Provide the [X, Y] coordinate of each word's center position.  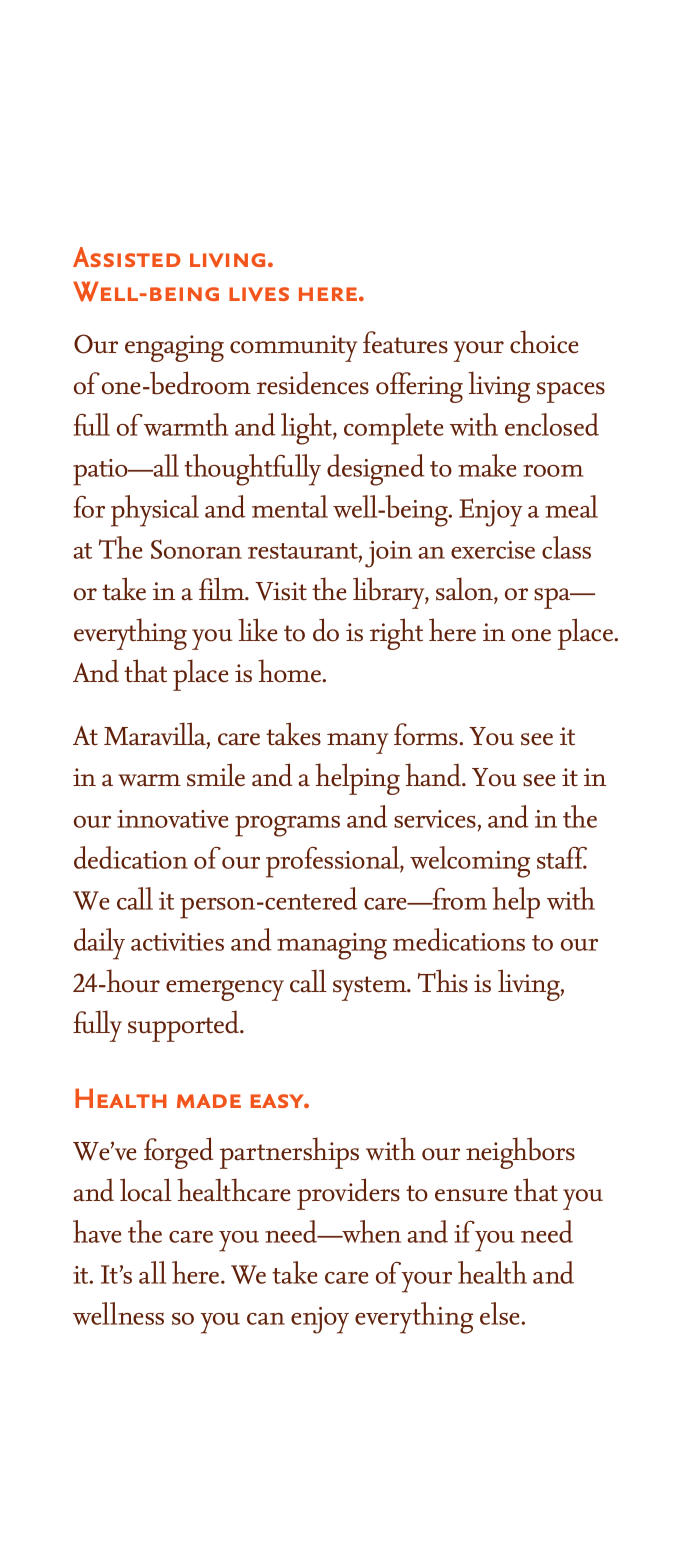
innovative [172, 819]
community [293, 348]
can [266, 1319]
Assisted [127, 257]
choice [544, 342]
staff [562, 858]
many [357, 743]
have [97, 1231]
